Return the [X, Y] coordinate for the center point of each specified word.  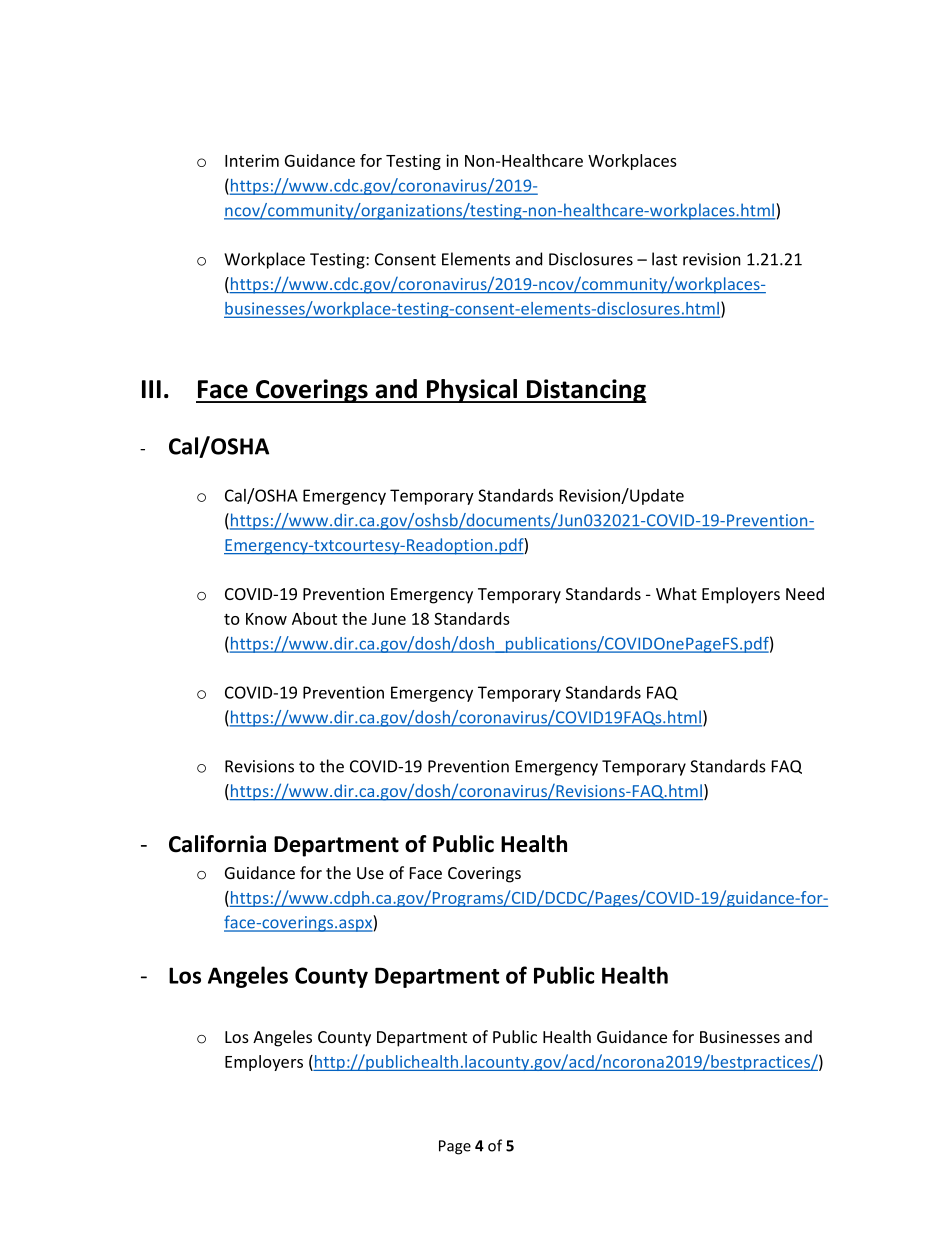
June [389, 619]
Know [266, 619]
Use [370, 873]
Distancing [585, 391]
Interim [252, 160]
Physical [472, 391]
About [314, 618]
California [217, 844]
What [676, 593]
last [664, 259]
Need [805, 593]
